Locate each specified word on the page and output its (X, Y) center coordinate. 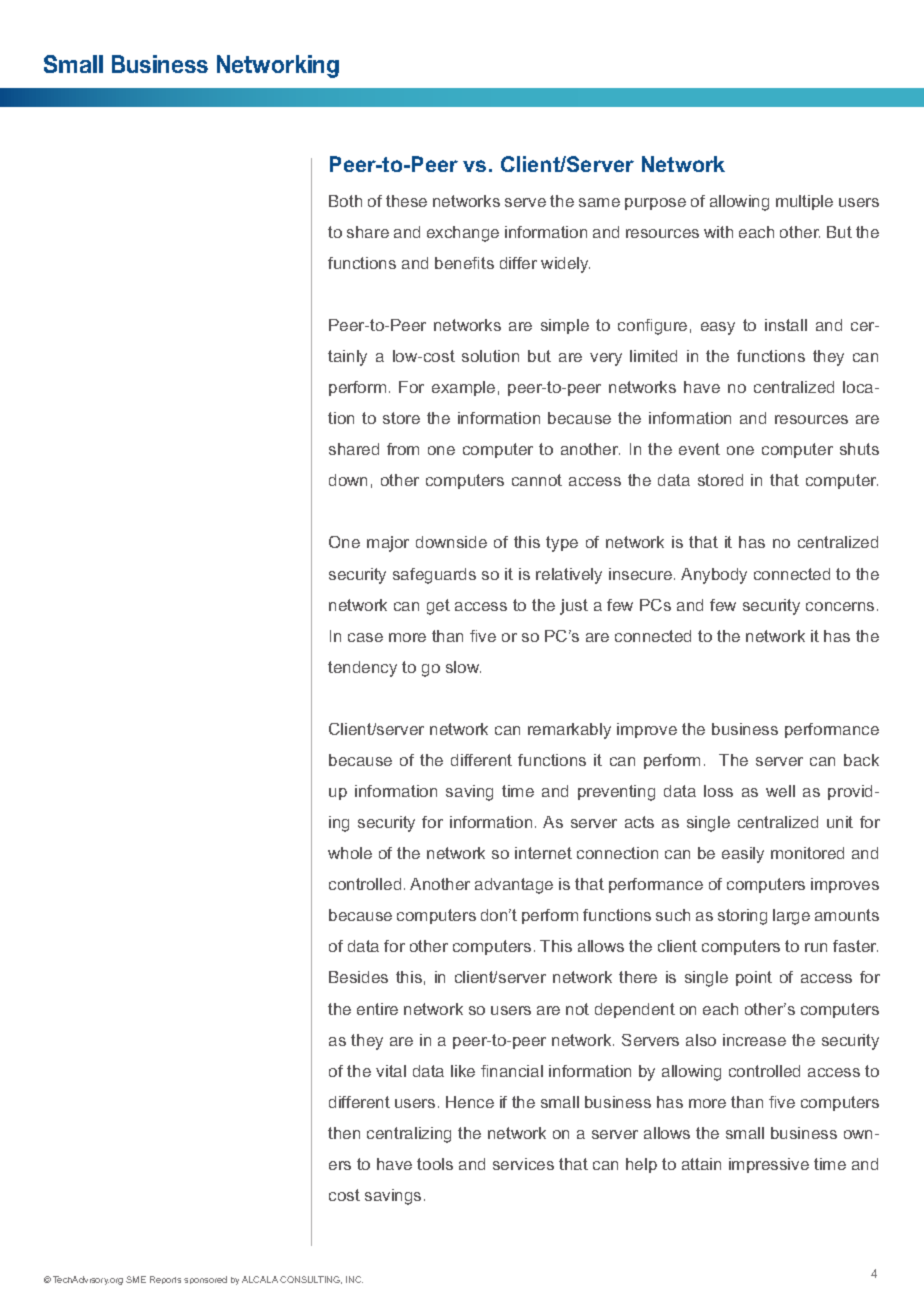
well (780, 791)
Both (345, 201)
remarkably (569, 731)
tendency (362, 669)
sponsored (205, 1280)
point (754, 978)
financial (512, 1071)
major (388, 544)
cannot (537, 480)
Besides (358, 977)
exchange (463, 234)
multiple (804, 202)
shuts (859, 449)
